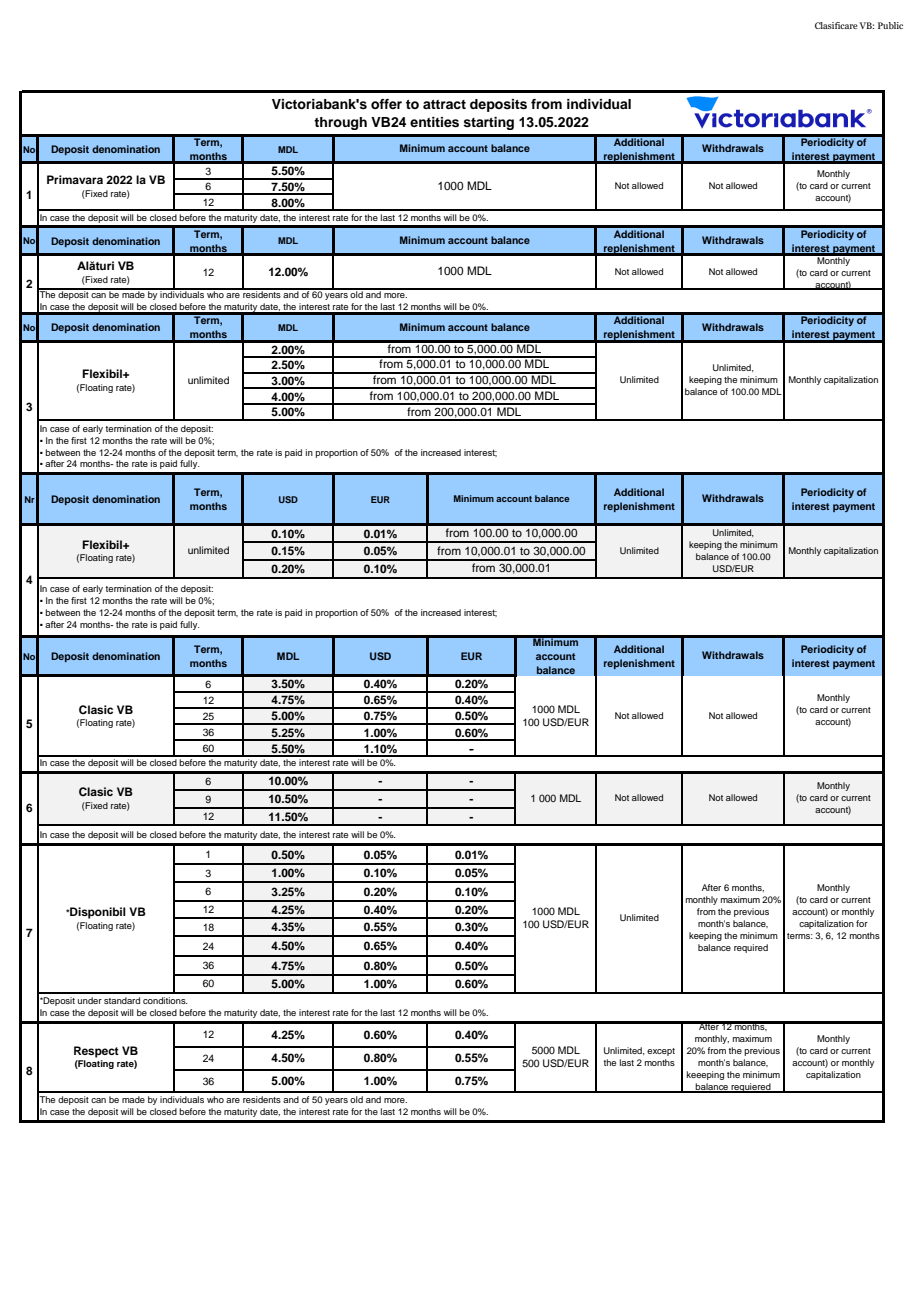 The height and width of the screenshot is (1308, 924). Describe the element at coordinates (165, 1000) in the screenshot. I see `conditions` at that location.
